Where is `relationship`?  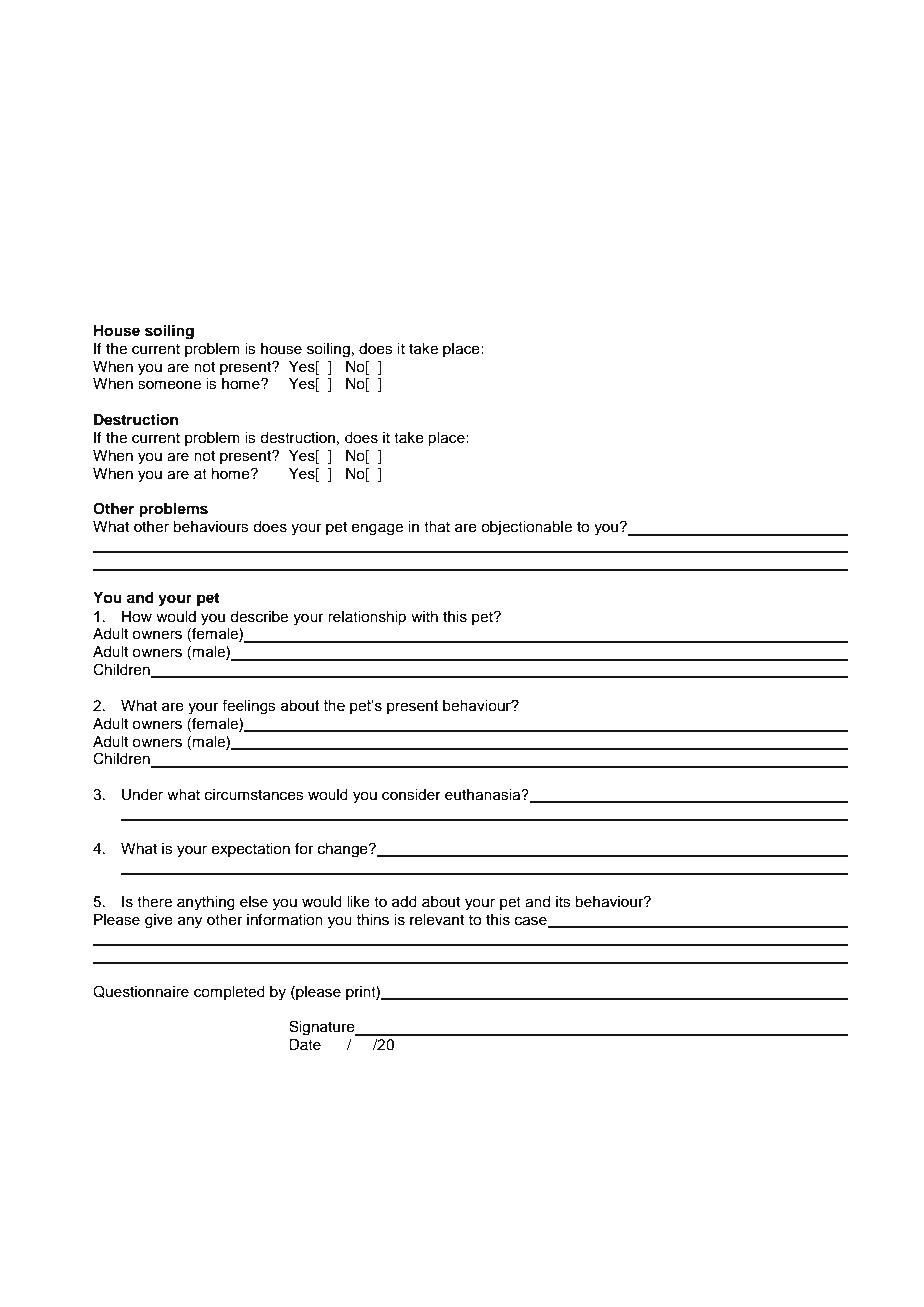 relationship is located at coordinates (367, 618).
